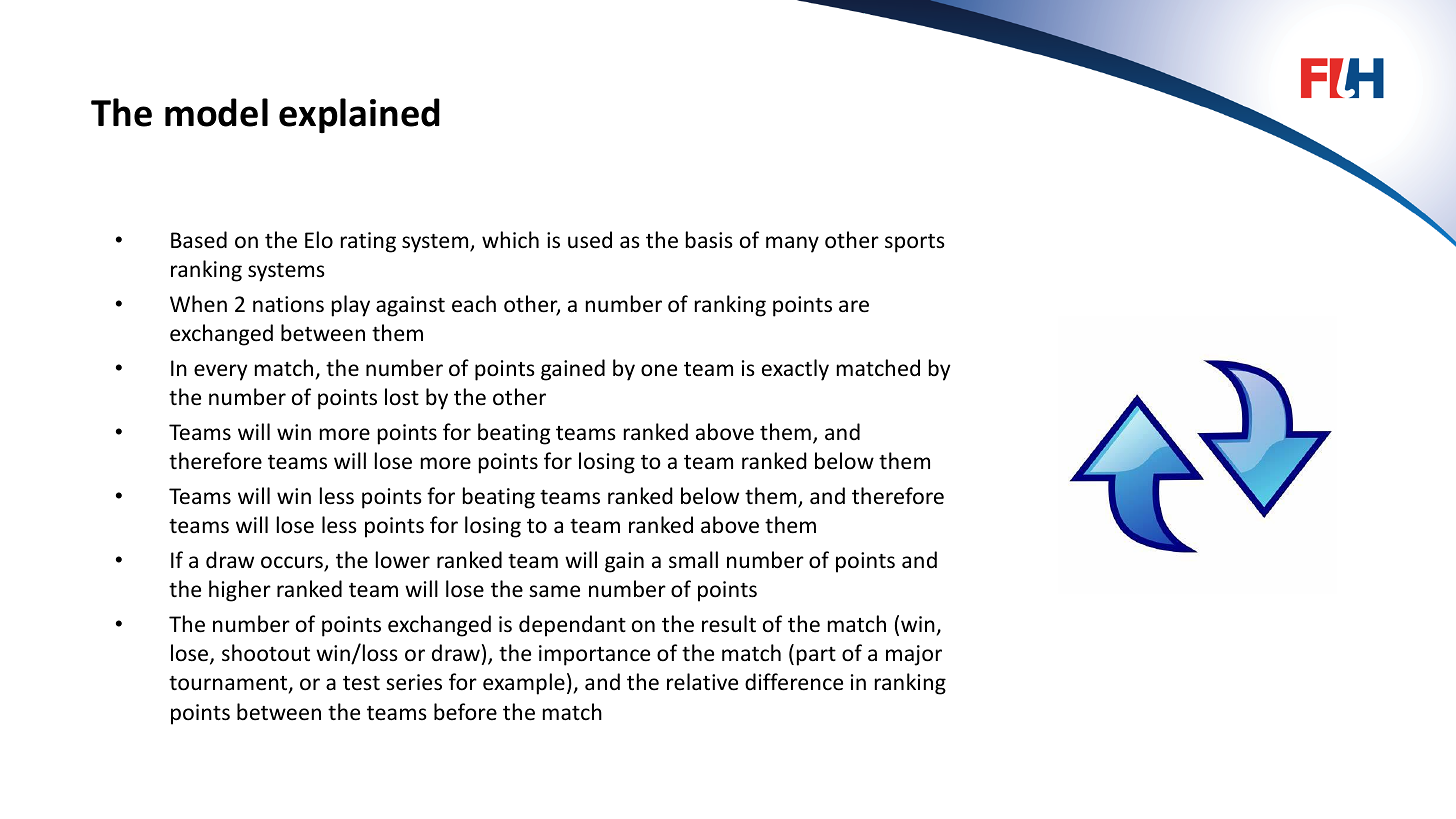  Describe the element at coordinates (854, 306) in the screenshot. I see `are` at that location.
